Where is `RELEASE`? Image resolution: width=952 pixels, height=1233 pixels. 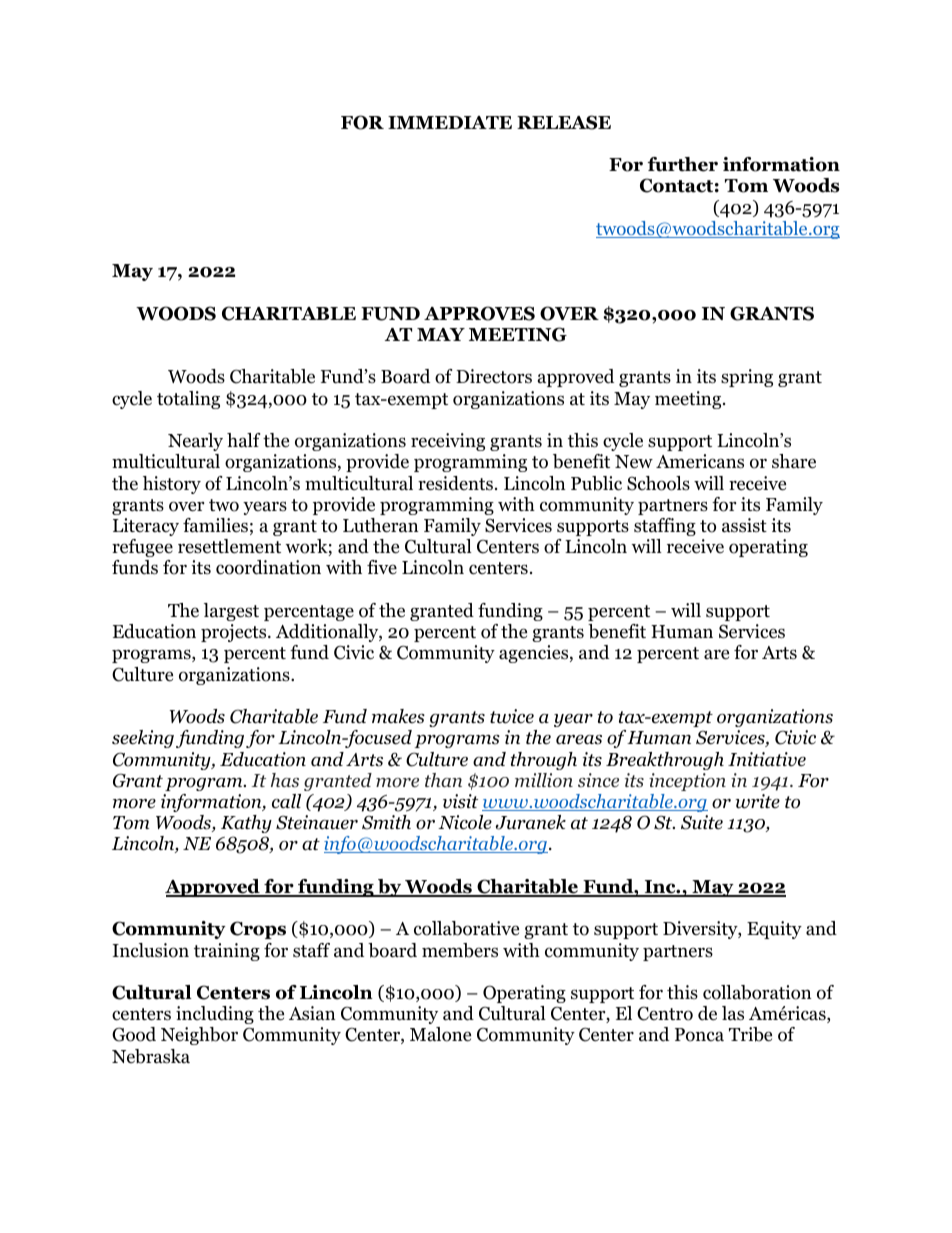 RELEASE is located at coordinates (564, 122).
